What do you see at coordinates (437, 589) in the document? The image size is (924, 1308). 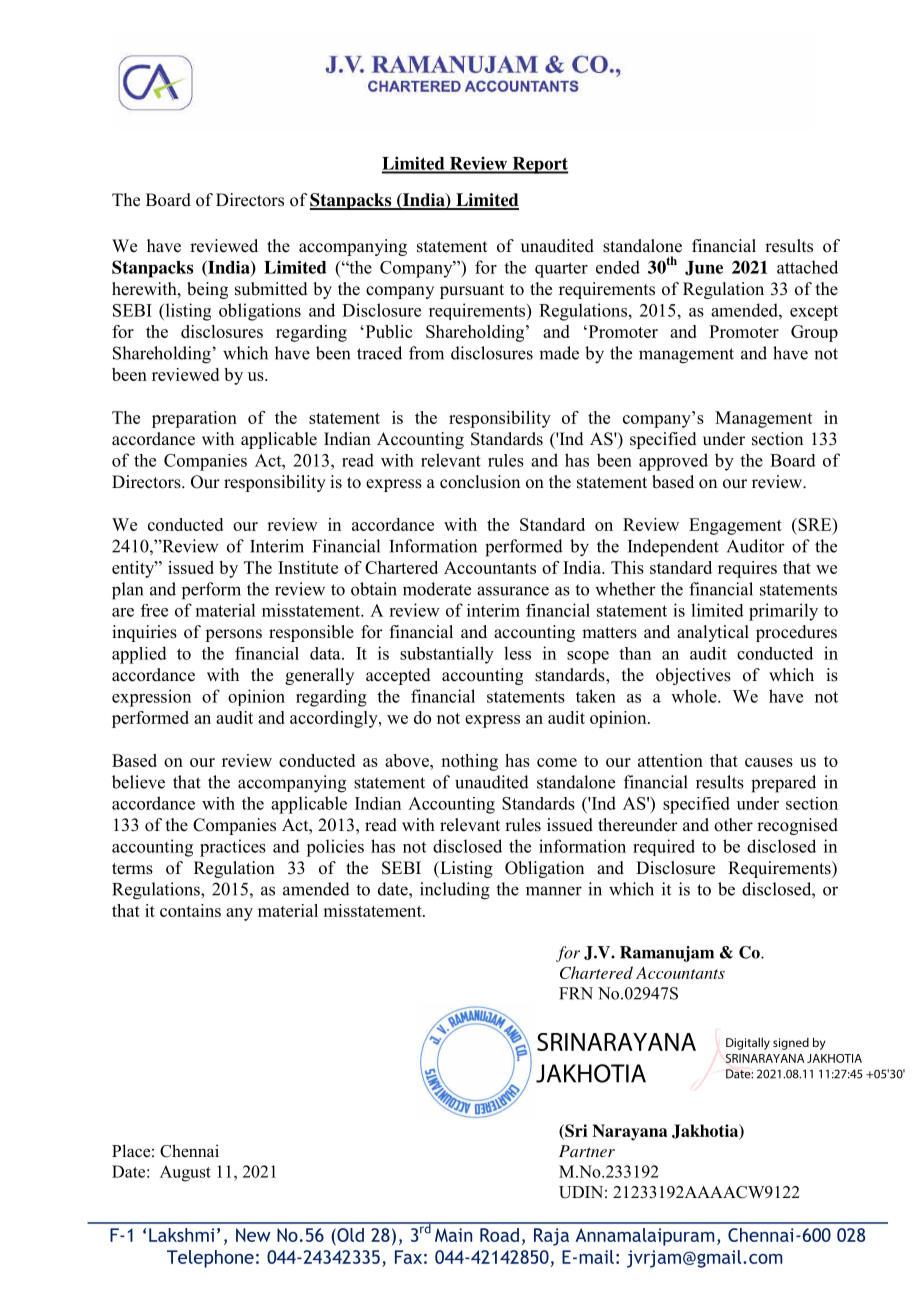 I see `moderate` at bounding box center [437, 589].
